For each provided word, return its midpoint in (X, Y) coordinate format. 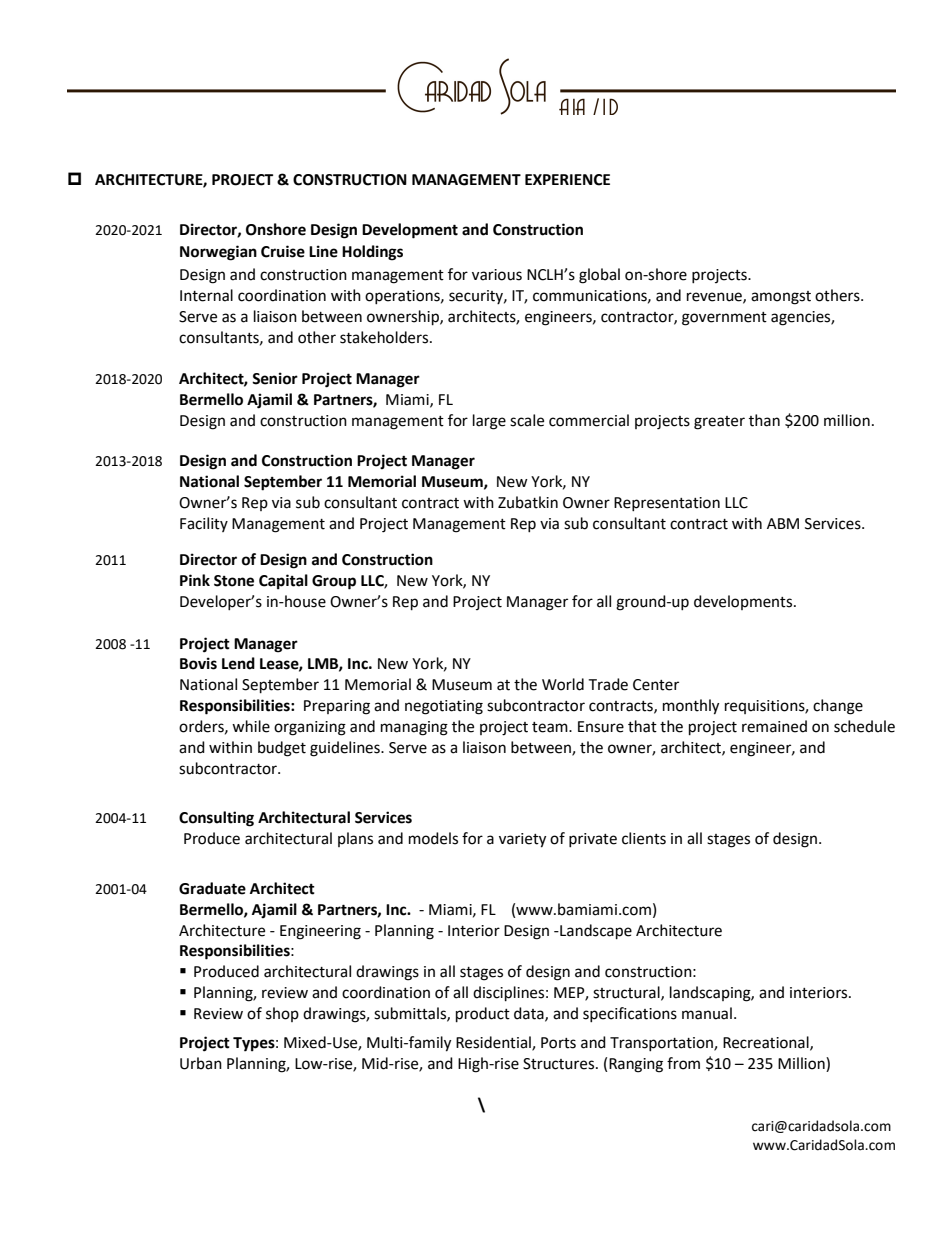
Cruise (283, 251)
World (563, 684)
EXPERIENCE (567, 180)
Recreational (767, 1043)
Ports (558, 1043)
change (838, 707)
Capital (283, 582)
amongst (781, 298)
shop (282, 1014)
